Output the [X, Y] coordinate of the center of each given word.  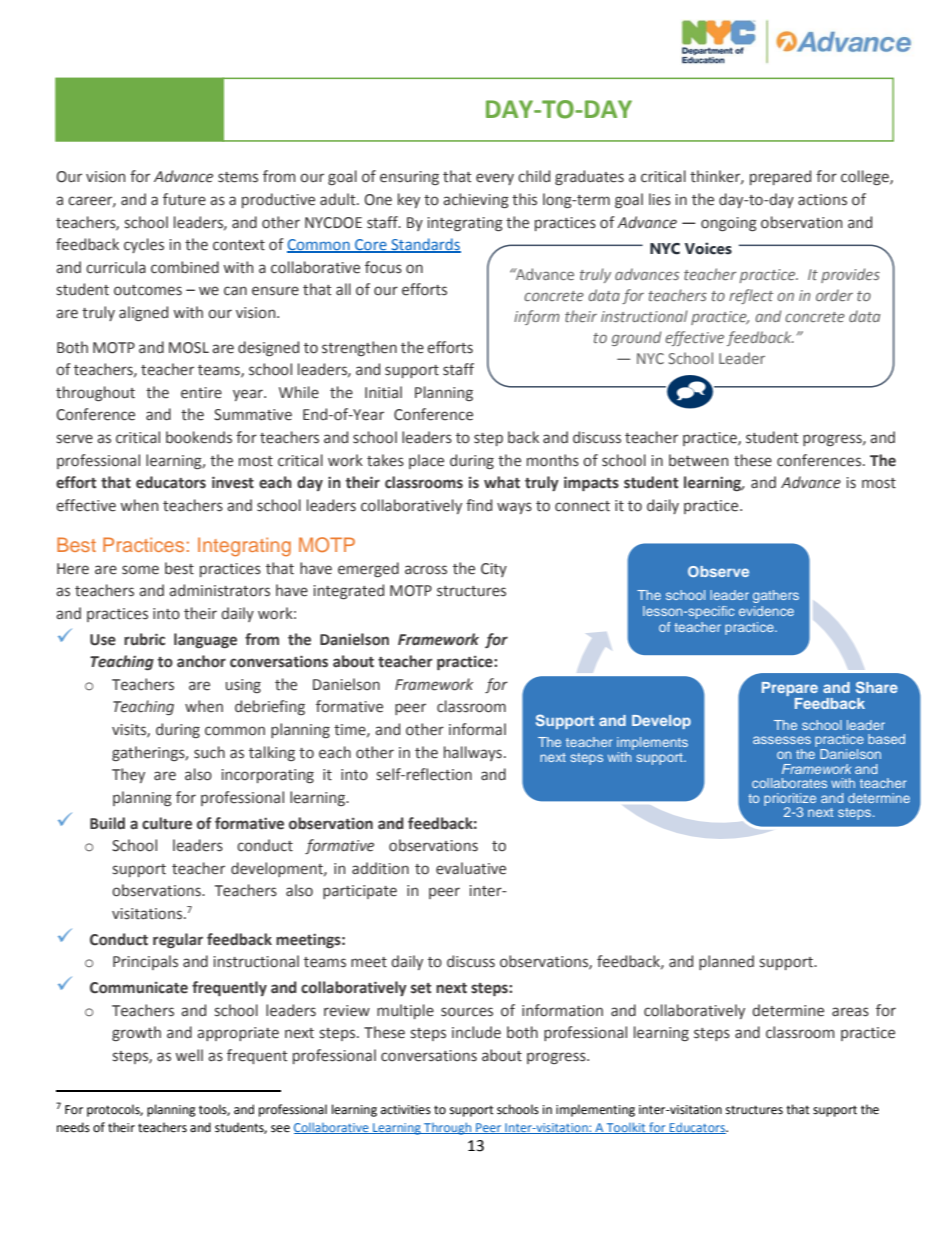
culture [167, 823]
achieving [476, 200]
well [189, 1055]
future [184, 199]
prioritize [790, 800]
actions [822, 200]
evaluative [471, 868]
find [479, 505]
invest [233, 482]
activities [406, 1110]
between [698, 460]
